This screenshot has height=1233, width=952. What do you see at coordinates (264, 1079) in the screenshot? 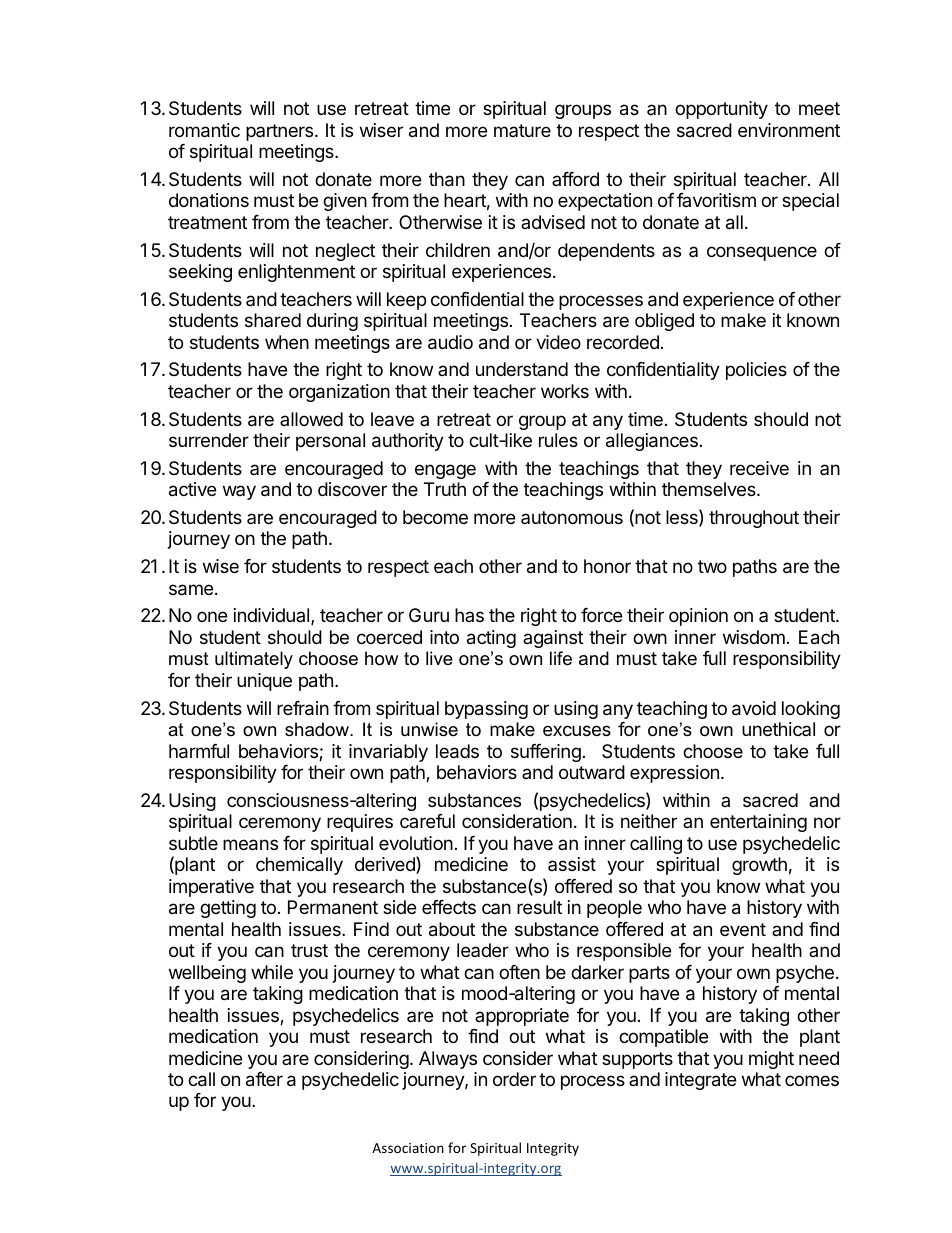
I see `after` at bounding box center [264, 1079].
